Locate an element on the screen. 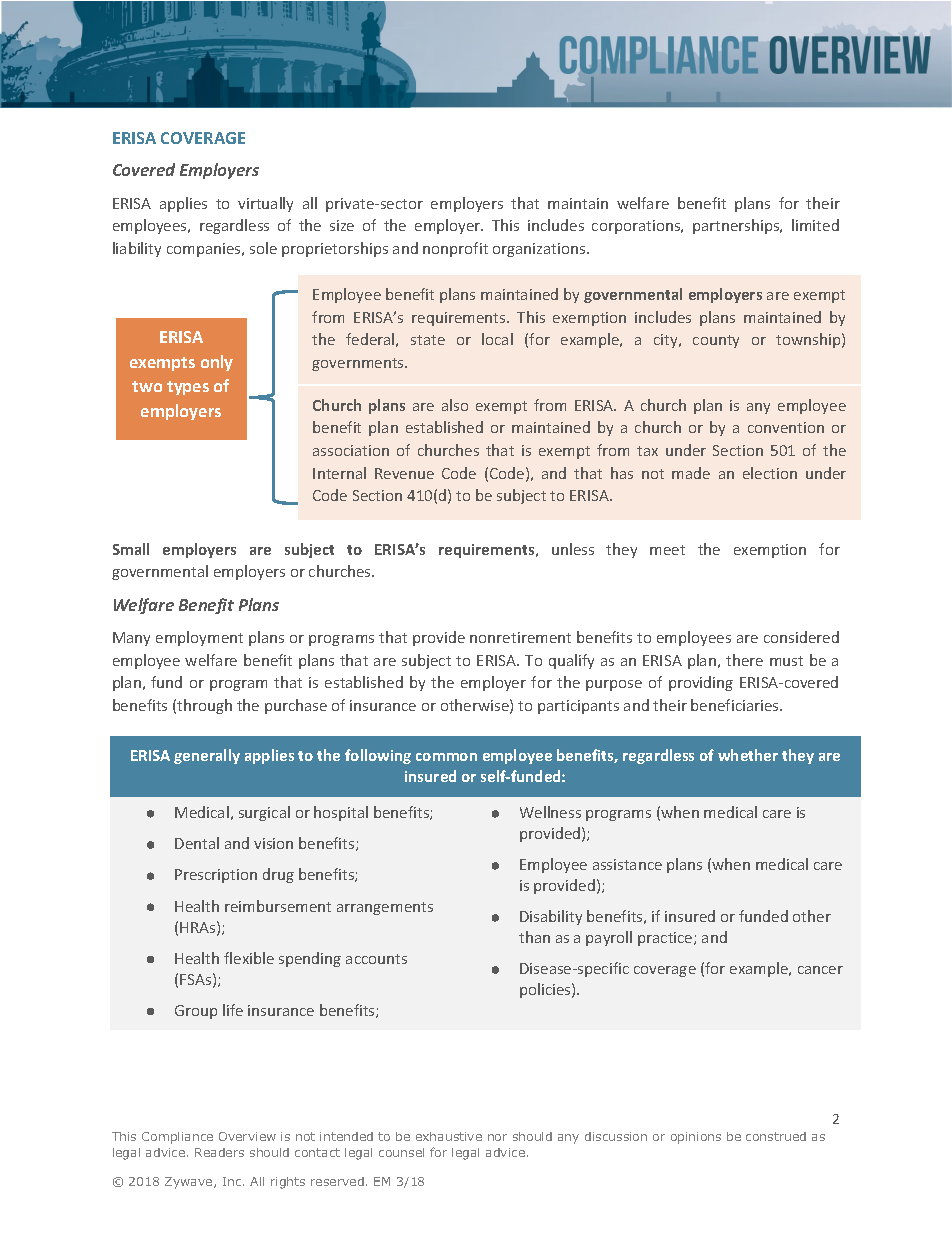  Dental is located at coordinates (197, 843).
